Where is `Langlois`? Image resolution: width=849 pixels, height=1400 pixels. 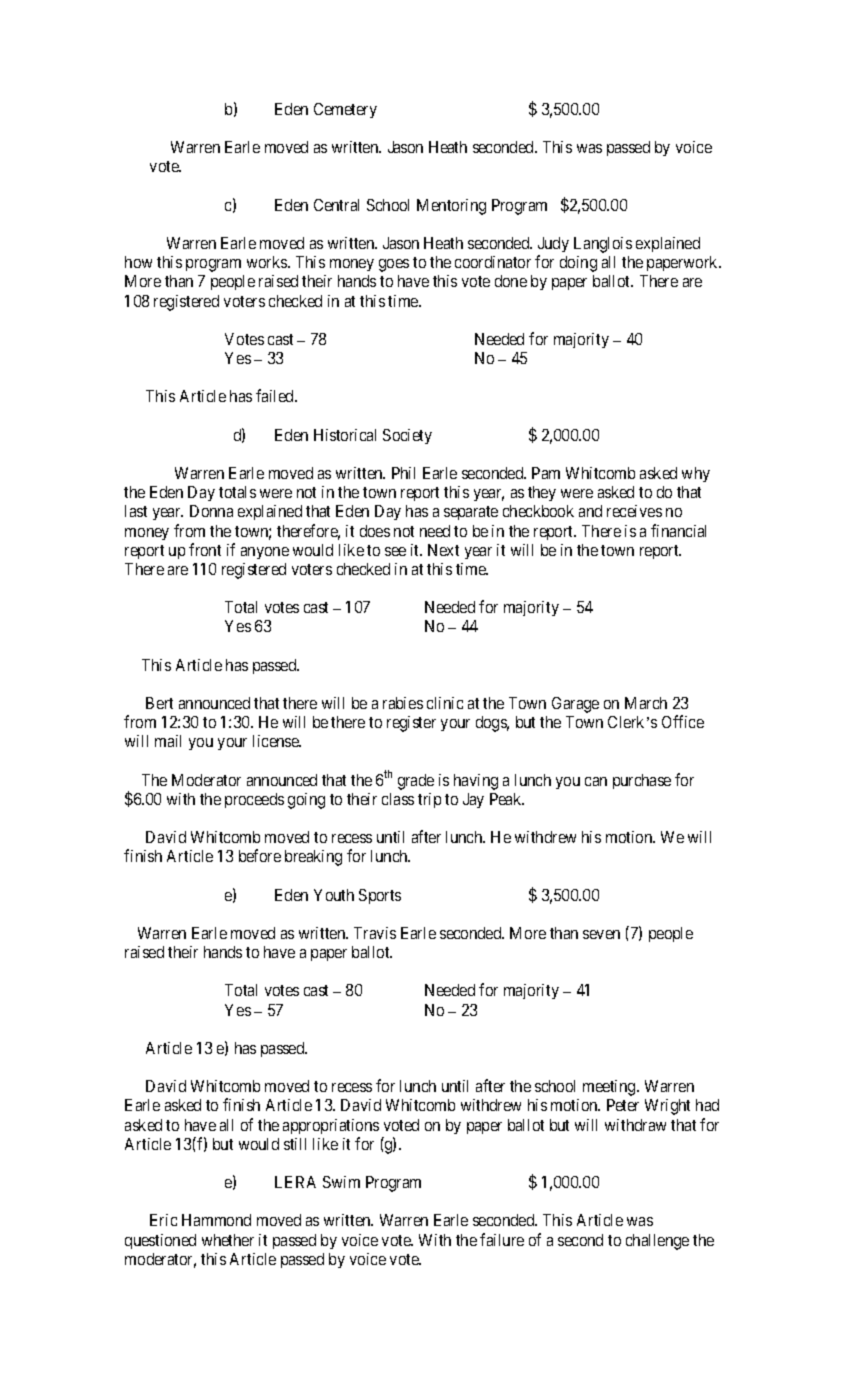 Langlois is located at coordinates (603, 245).
